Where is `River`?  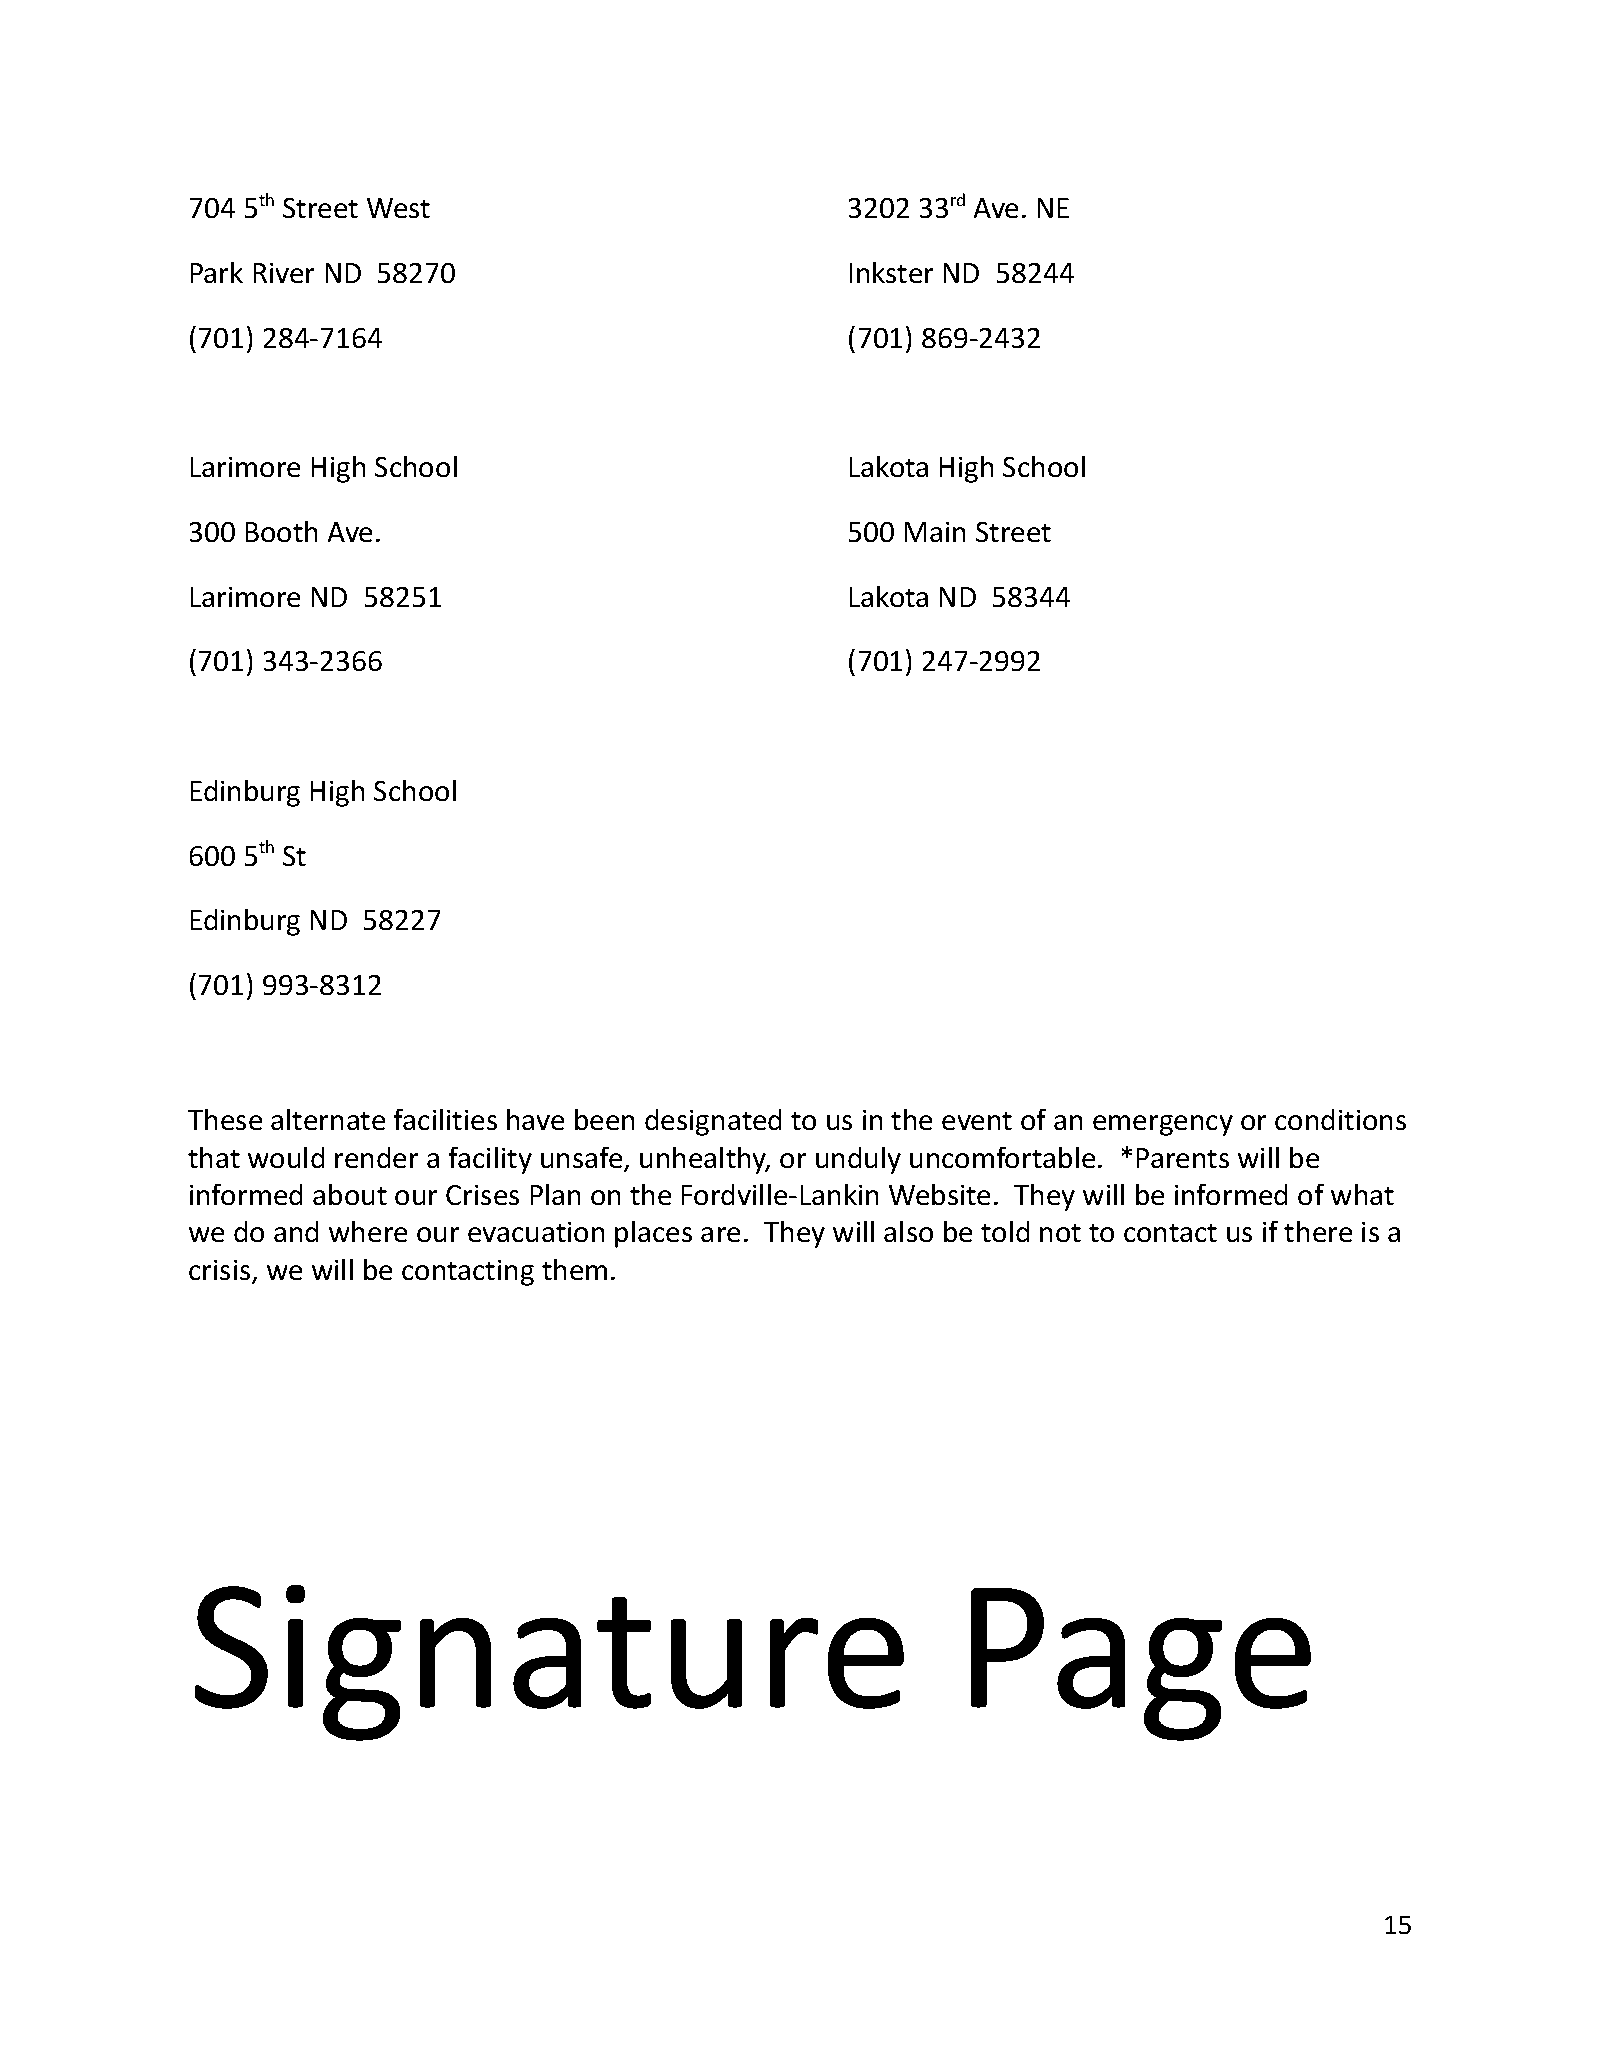 River is located at coordinates (284, 273).
